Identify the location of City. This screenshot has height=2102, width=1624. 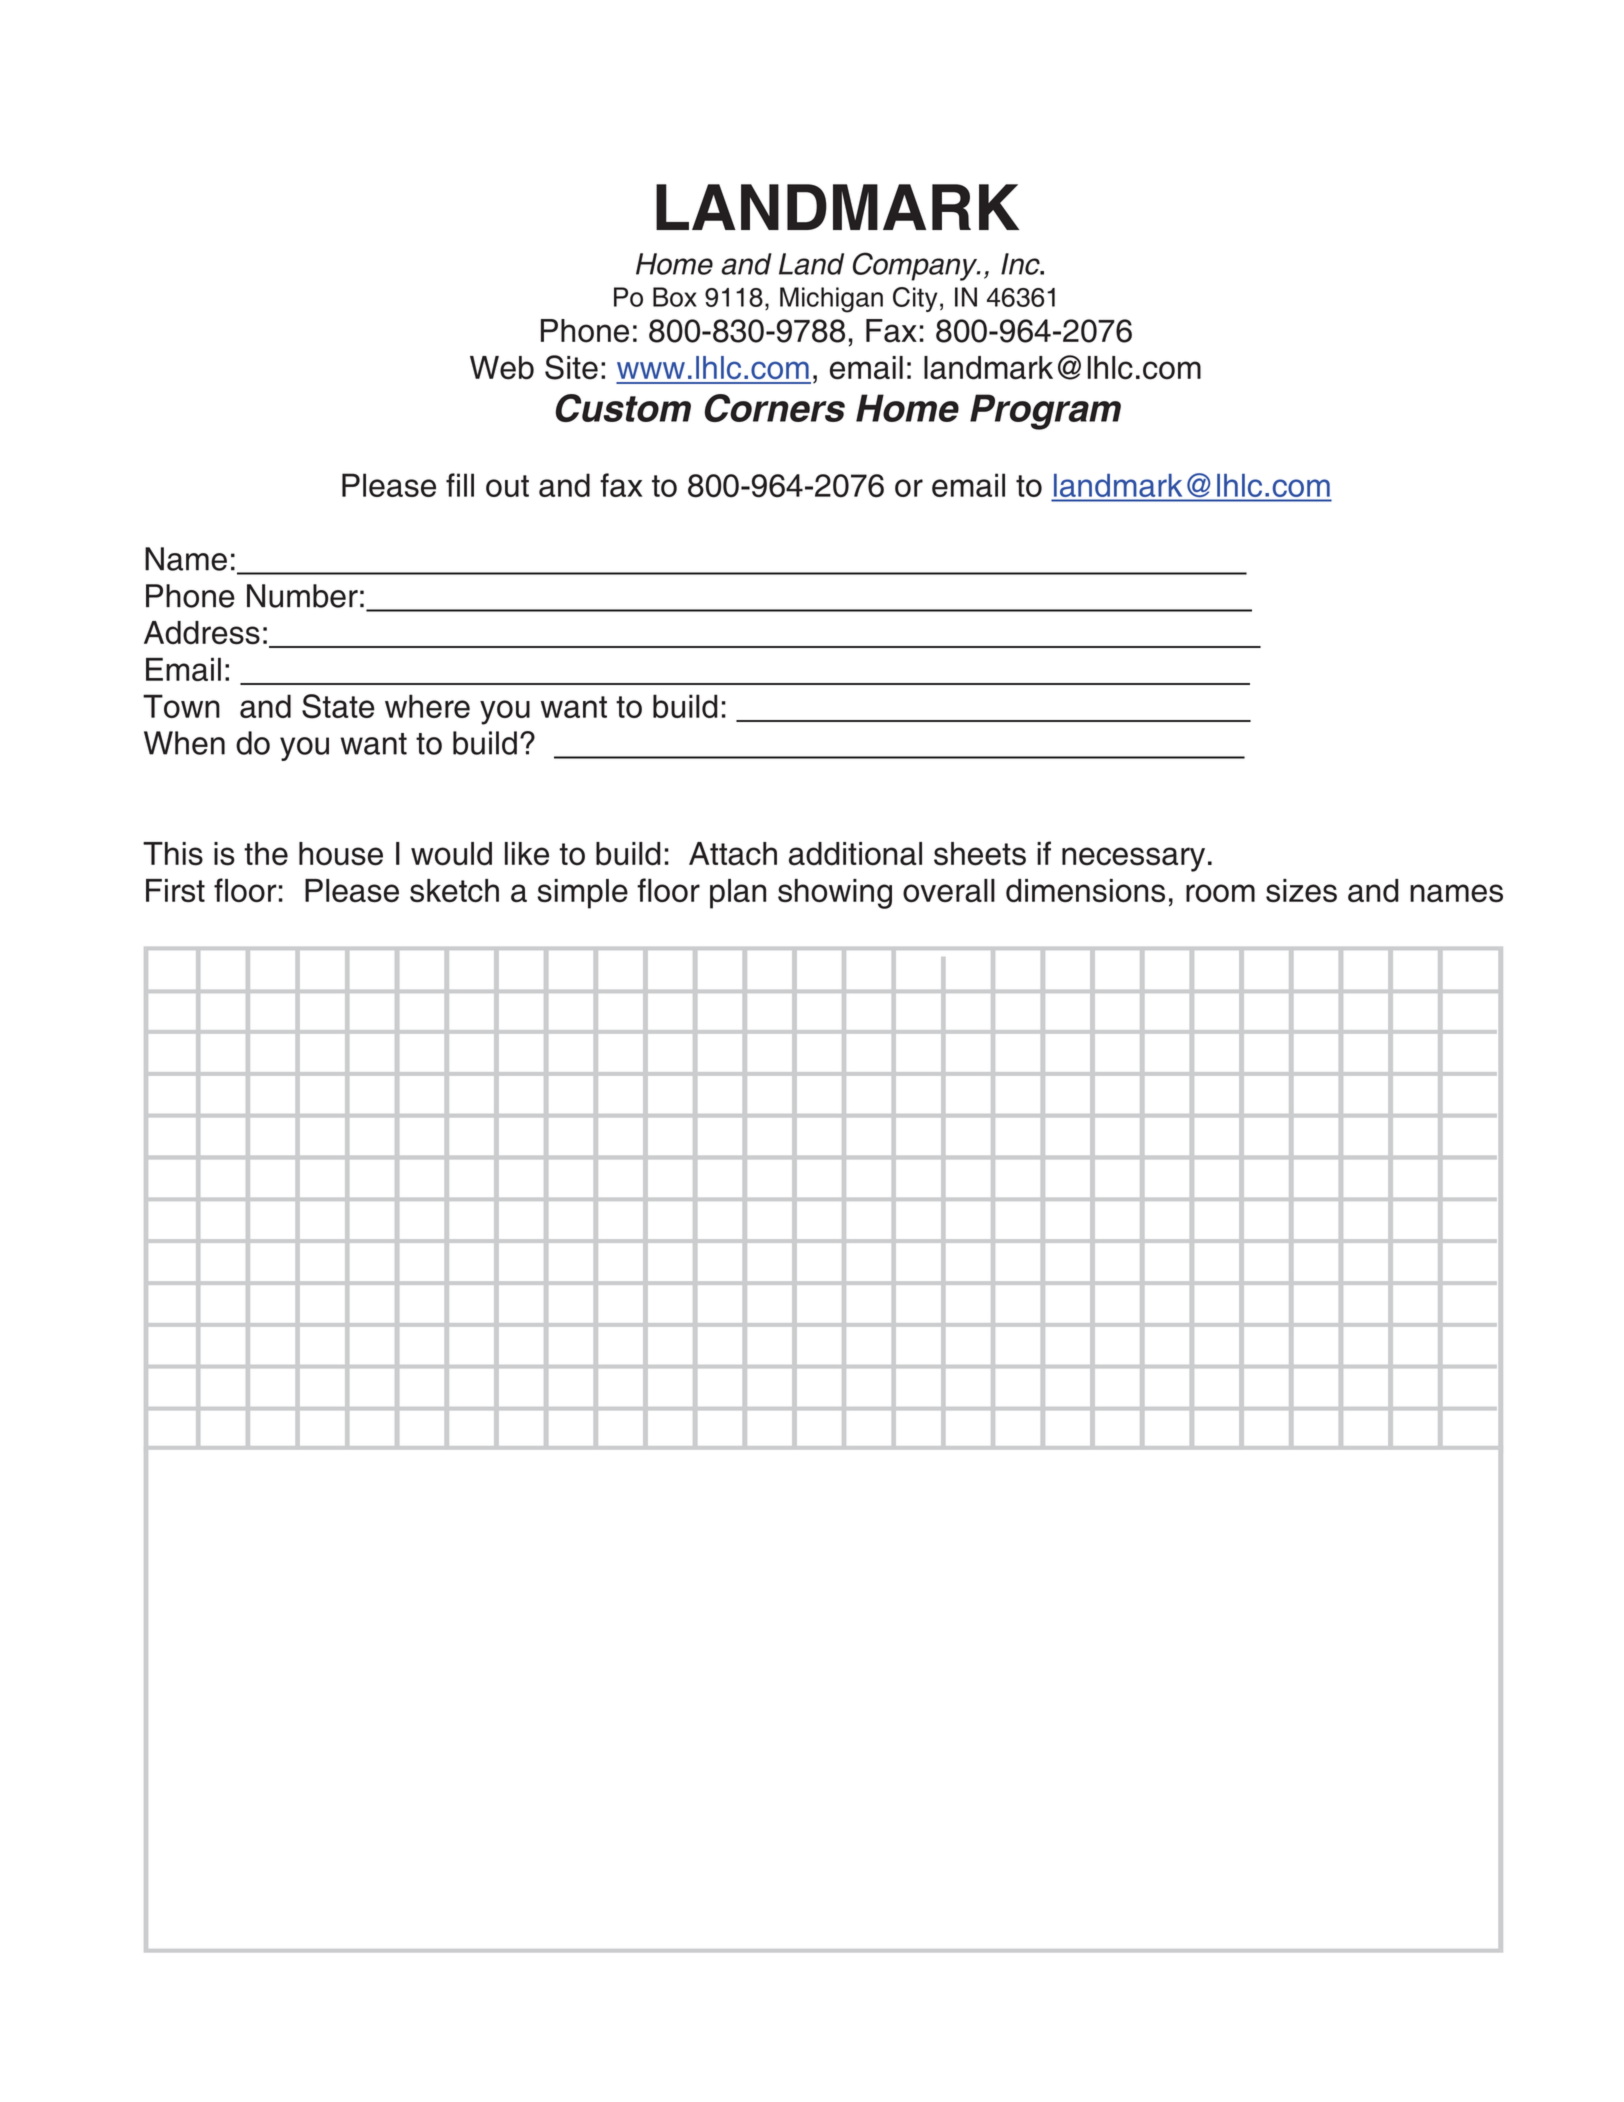
(915, 299).
